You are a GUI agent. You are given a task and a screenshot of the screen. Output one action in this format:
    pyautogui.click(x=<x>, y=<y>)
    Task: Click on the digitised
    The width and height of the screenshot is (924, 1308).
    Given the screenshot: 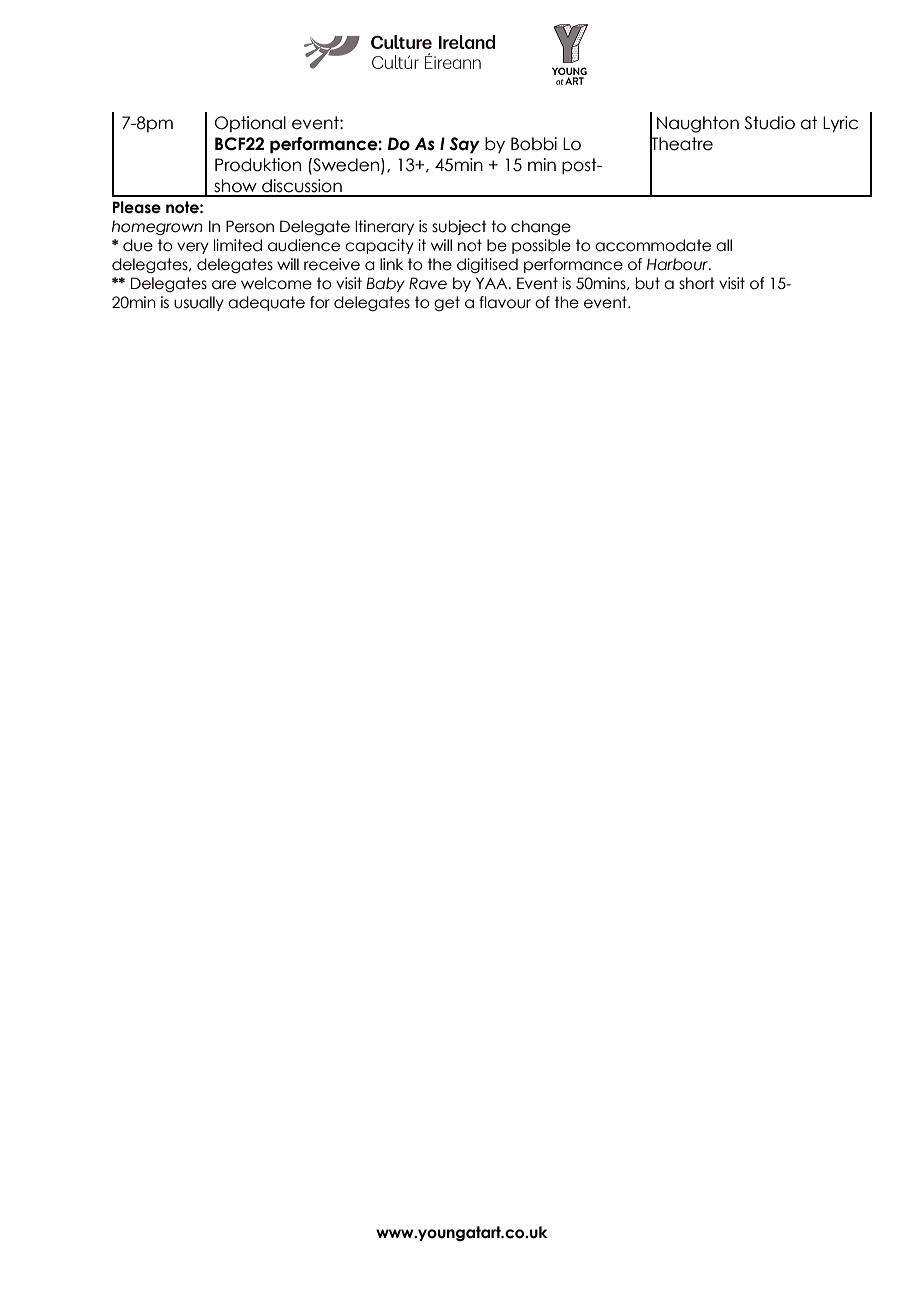 What is the action you would take?
    pyautogui.click(x=487, y=265)
